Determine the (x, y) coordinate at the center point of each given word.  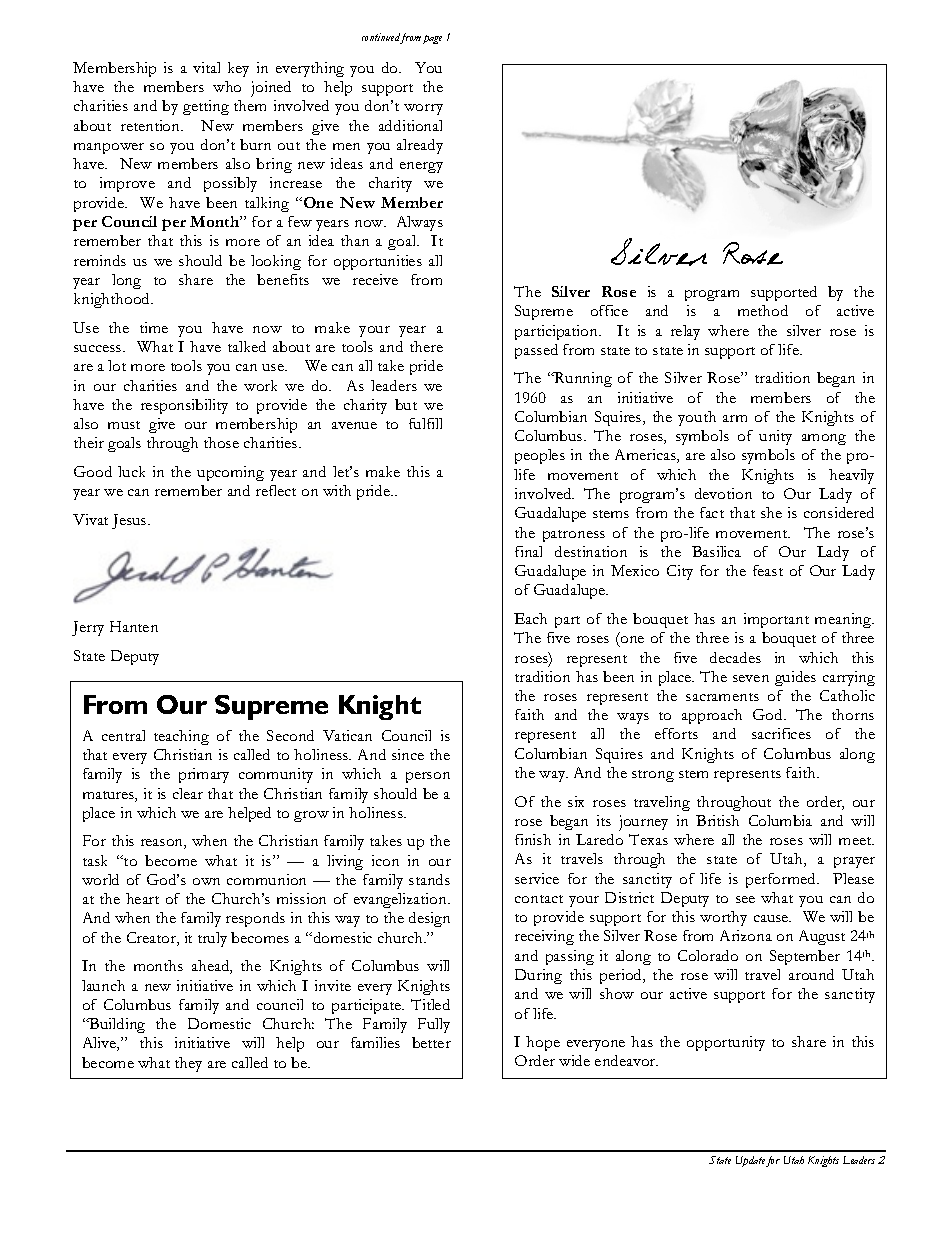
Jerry (88, 628)
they (188, 1064)
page (432, 39)
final (528, 551)
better (431, 1042)
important (776, 620)
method (763, 310)
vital (206, 67)
